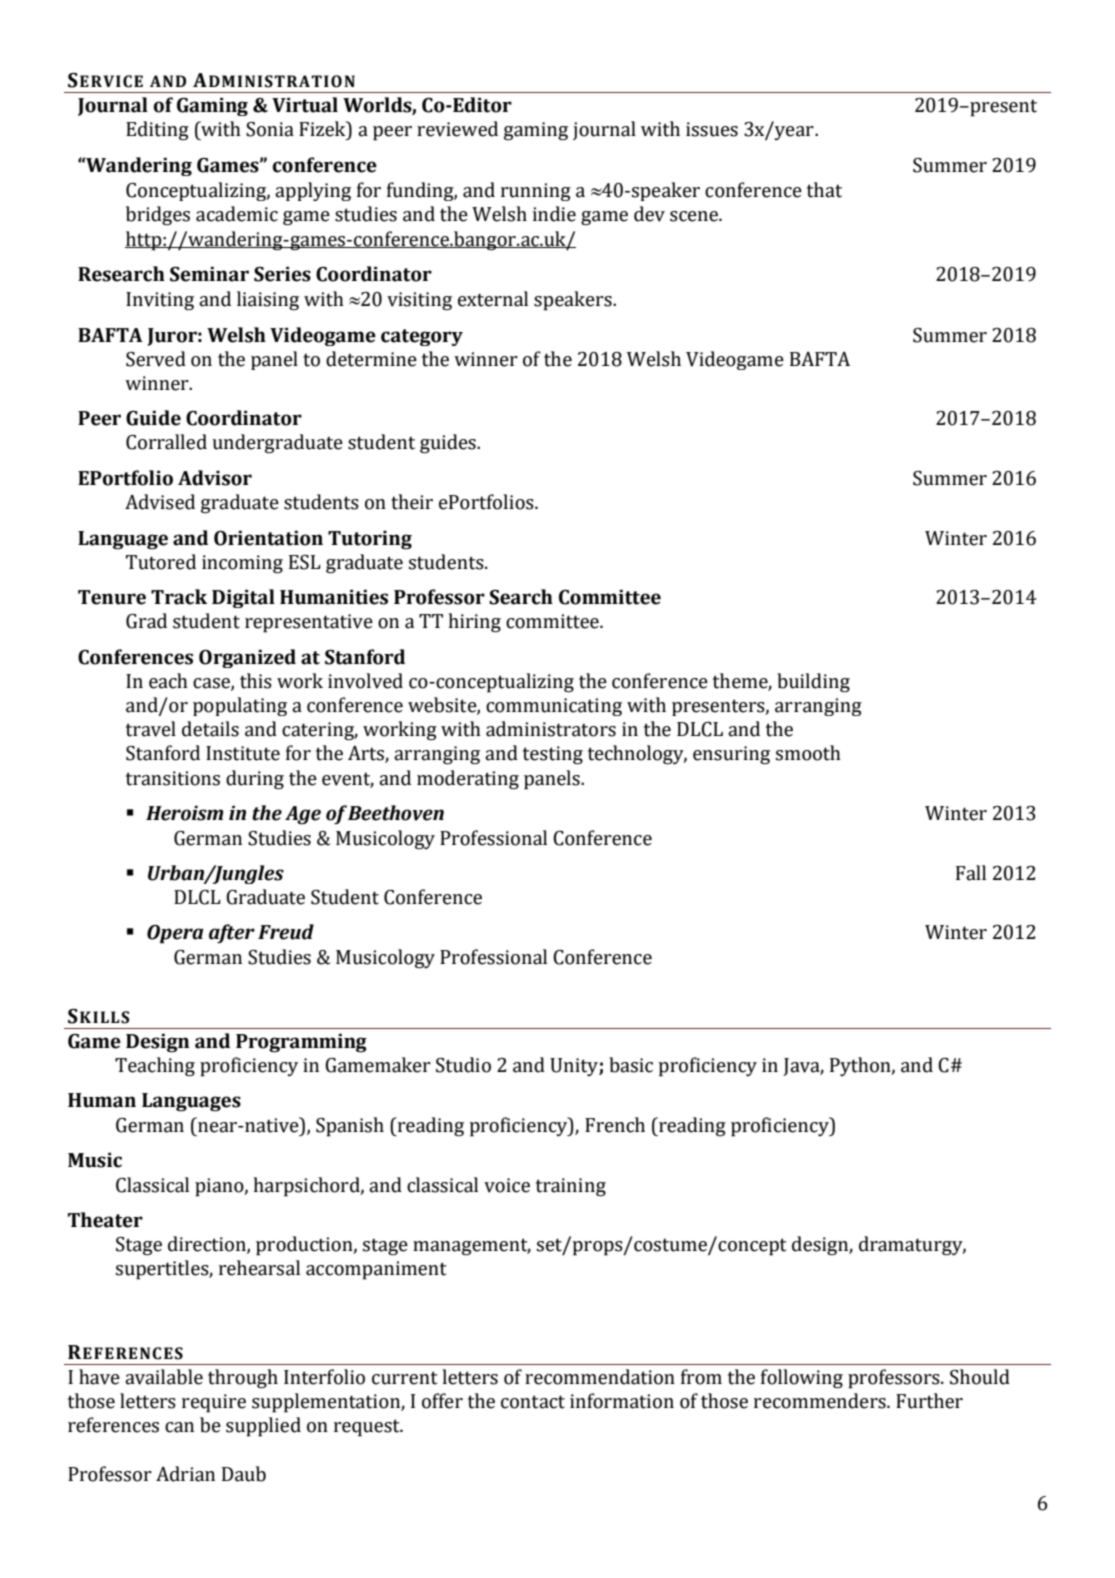  Describe the element at coordinates (536, 192) in the screenshot. I see `running` at that location.
